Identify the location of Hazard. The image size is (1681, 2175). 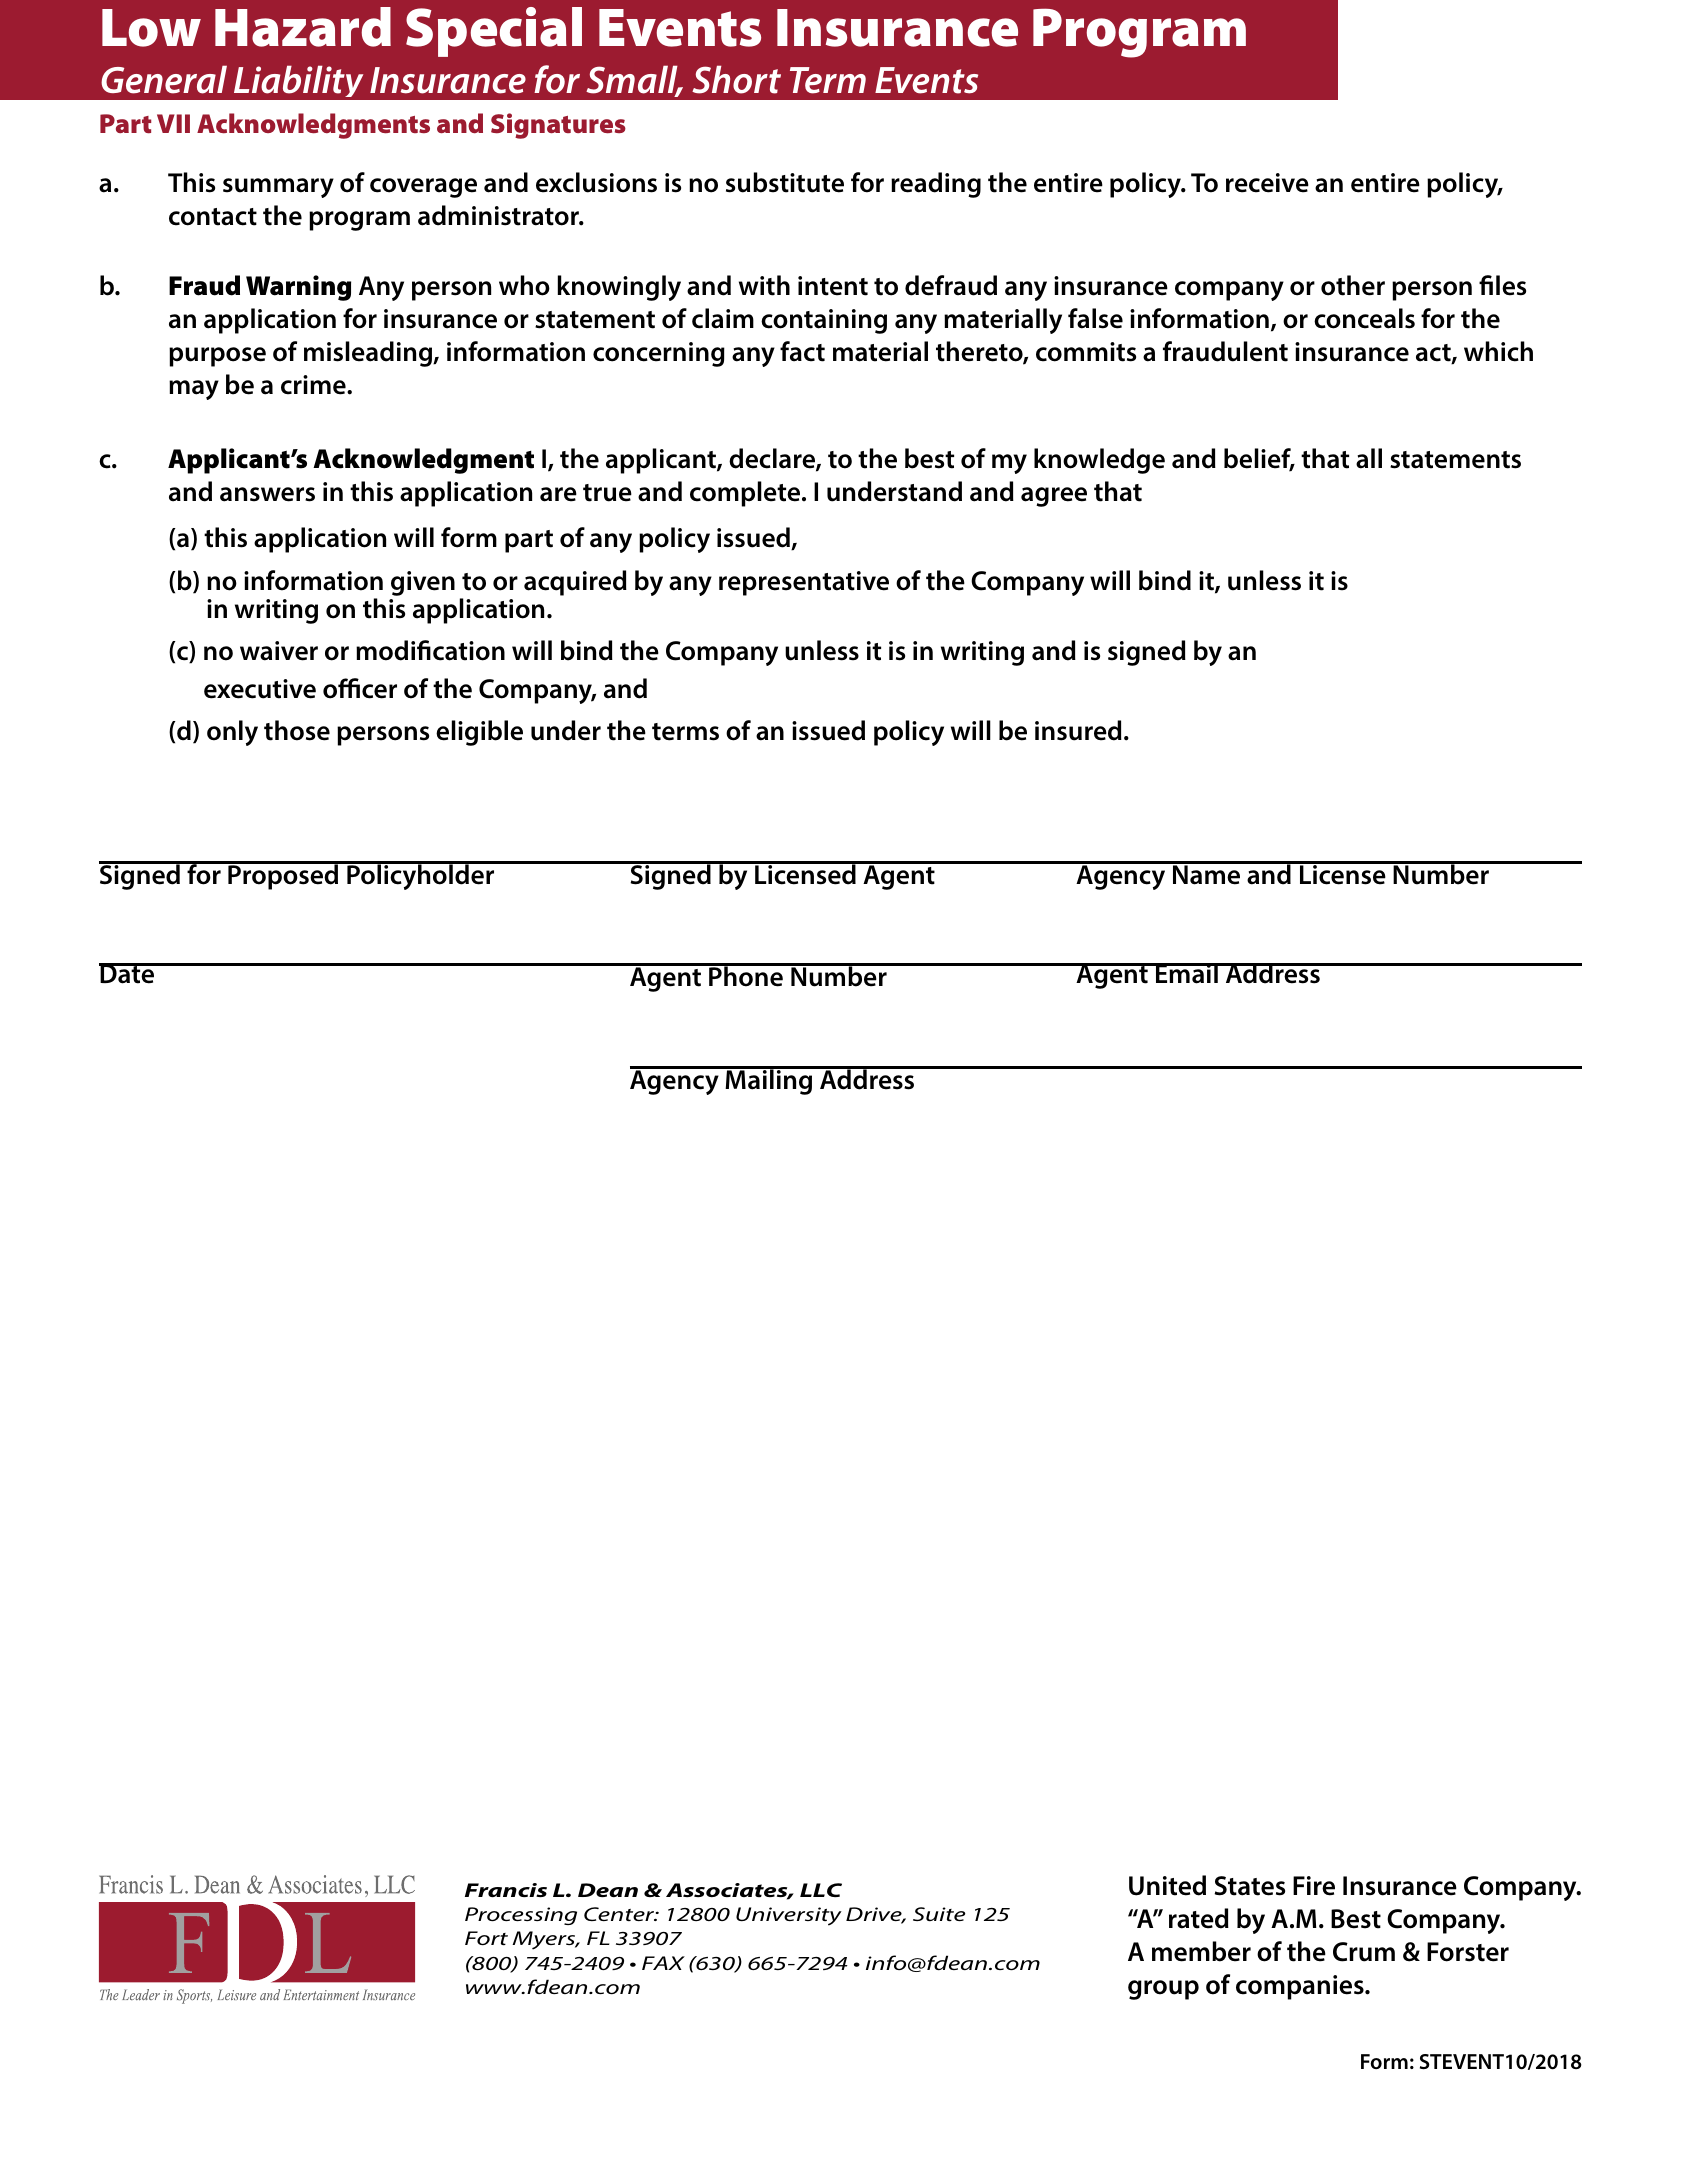
(303, 27).
